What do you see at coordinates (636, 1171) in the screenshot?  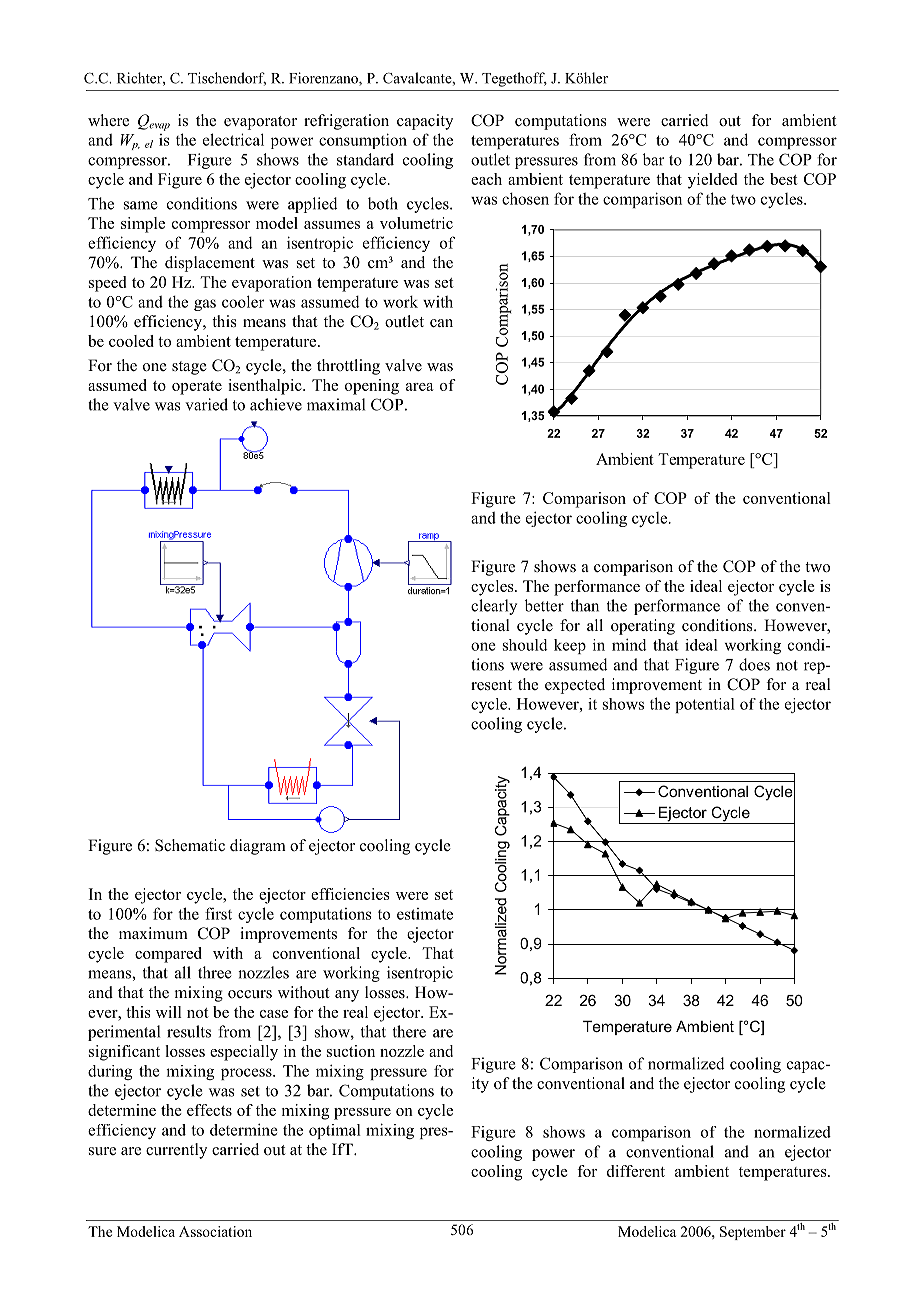 I see `different` at bounding box center [636, 1171].
